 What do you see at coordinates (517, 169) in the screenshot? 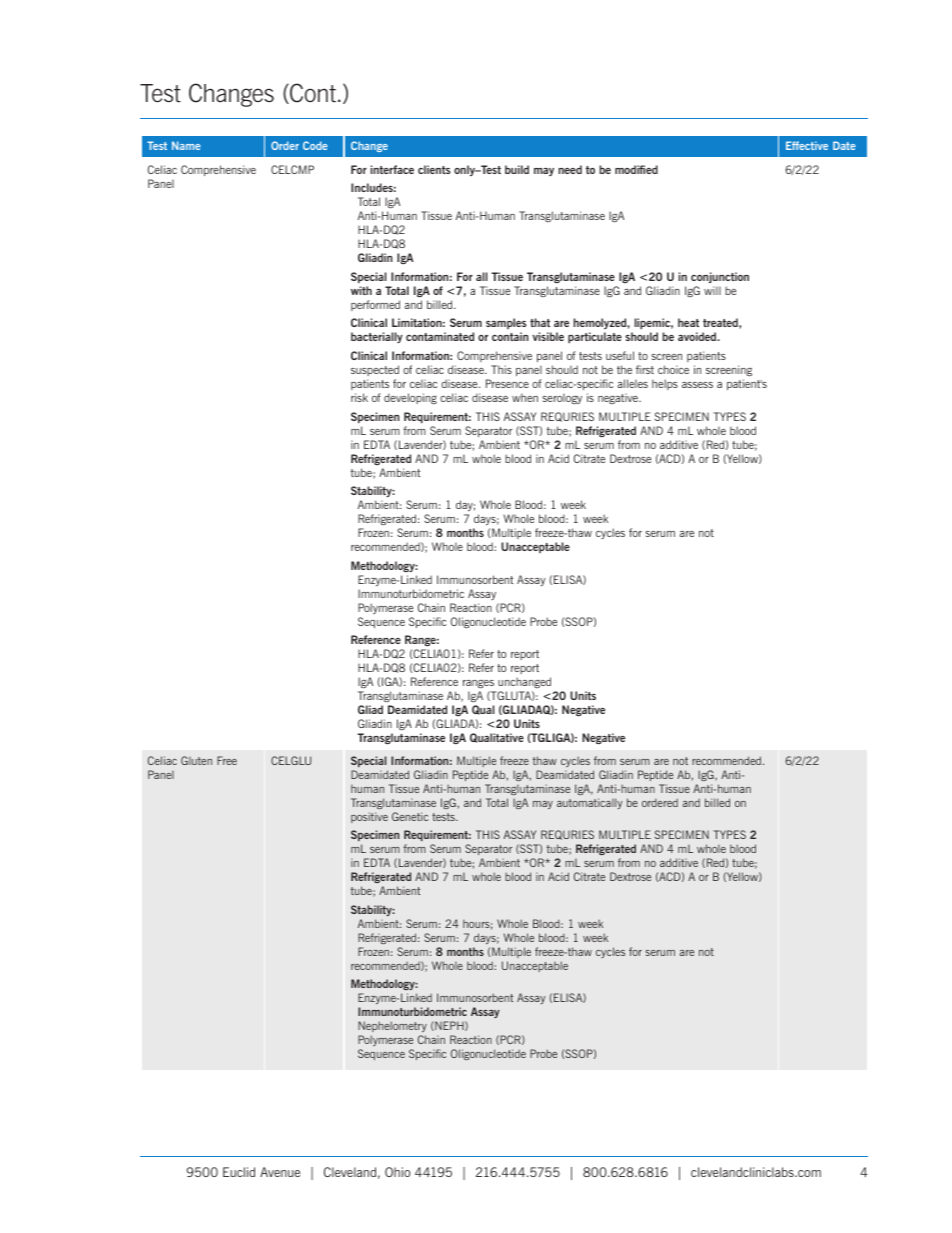
I see `build` at bounding box center [517, 169].
